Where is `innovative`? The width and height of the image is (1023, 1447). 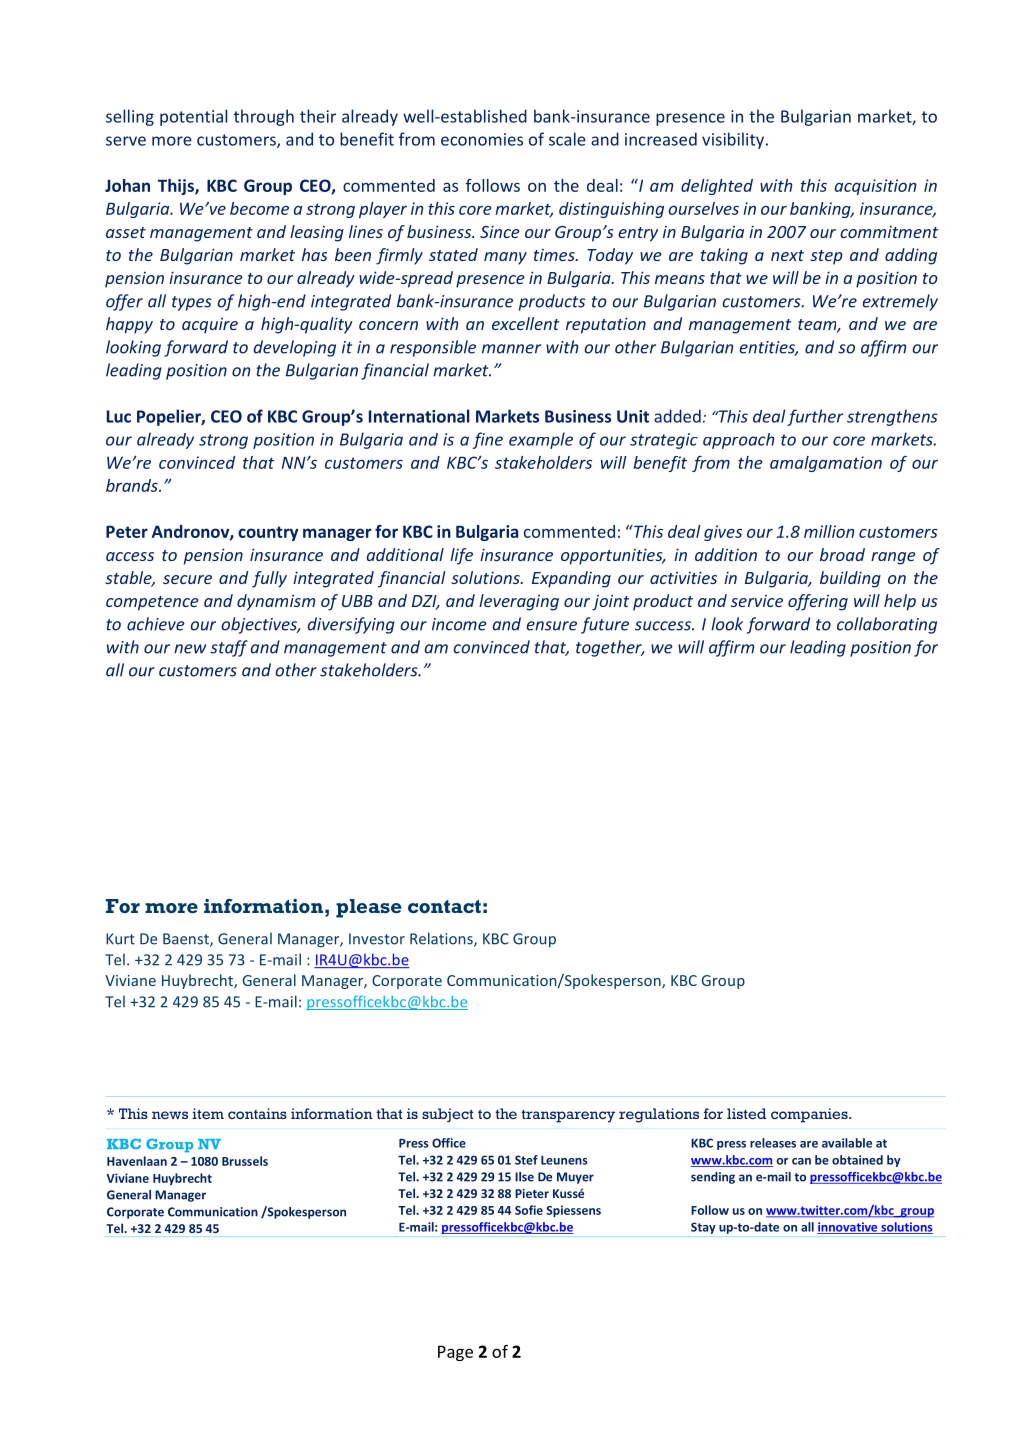 innovative is located at coordinates (848, 1228).
